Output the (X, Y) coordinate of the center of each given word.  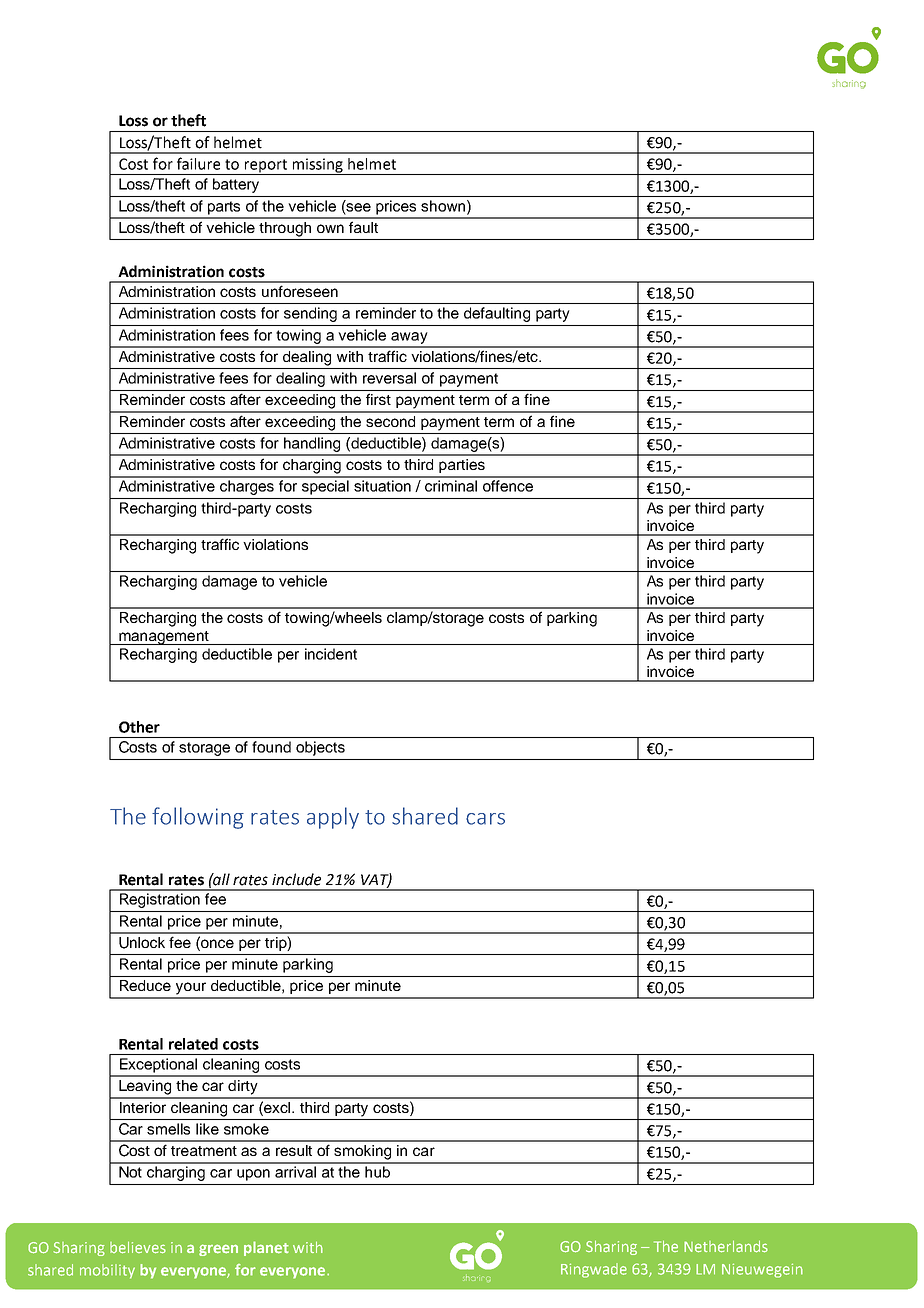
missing (317, 166)
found (271, 747)
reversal (389, 378)
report (266, 167)
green (218, 1250)
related (193, 1044)
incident (331, 654)
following (198, 818)
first (378, 399)
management (164, 638)
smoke (246, 1129)
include (296, 879)
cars (485, 819)
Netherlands (726, 1246)
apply (333, 818)
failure (198, 163)
